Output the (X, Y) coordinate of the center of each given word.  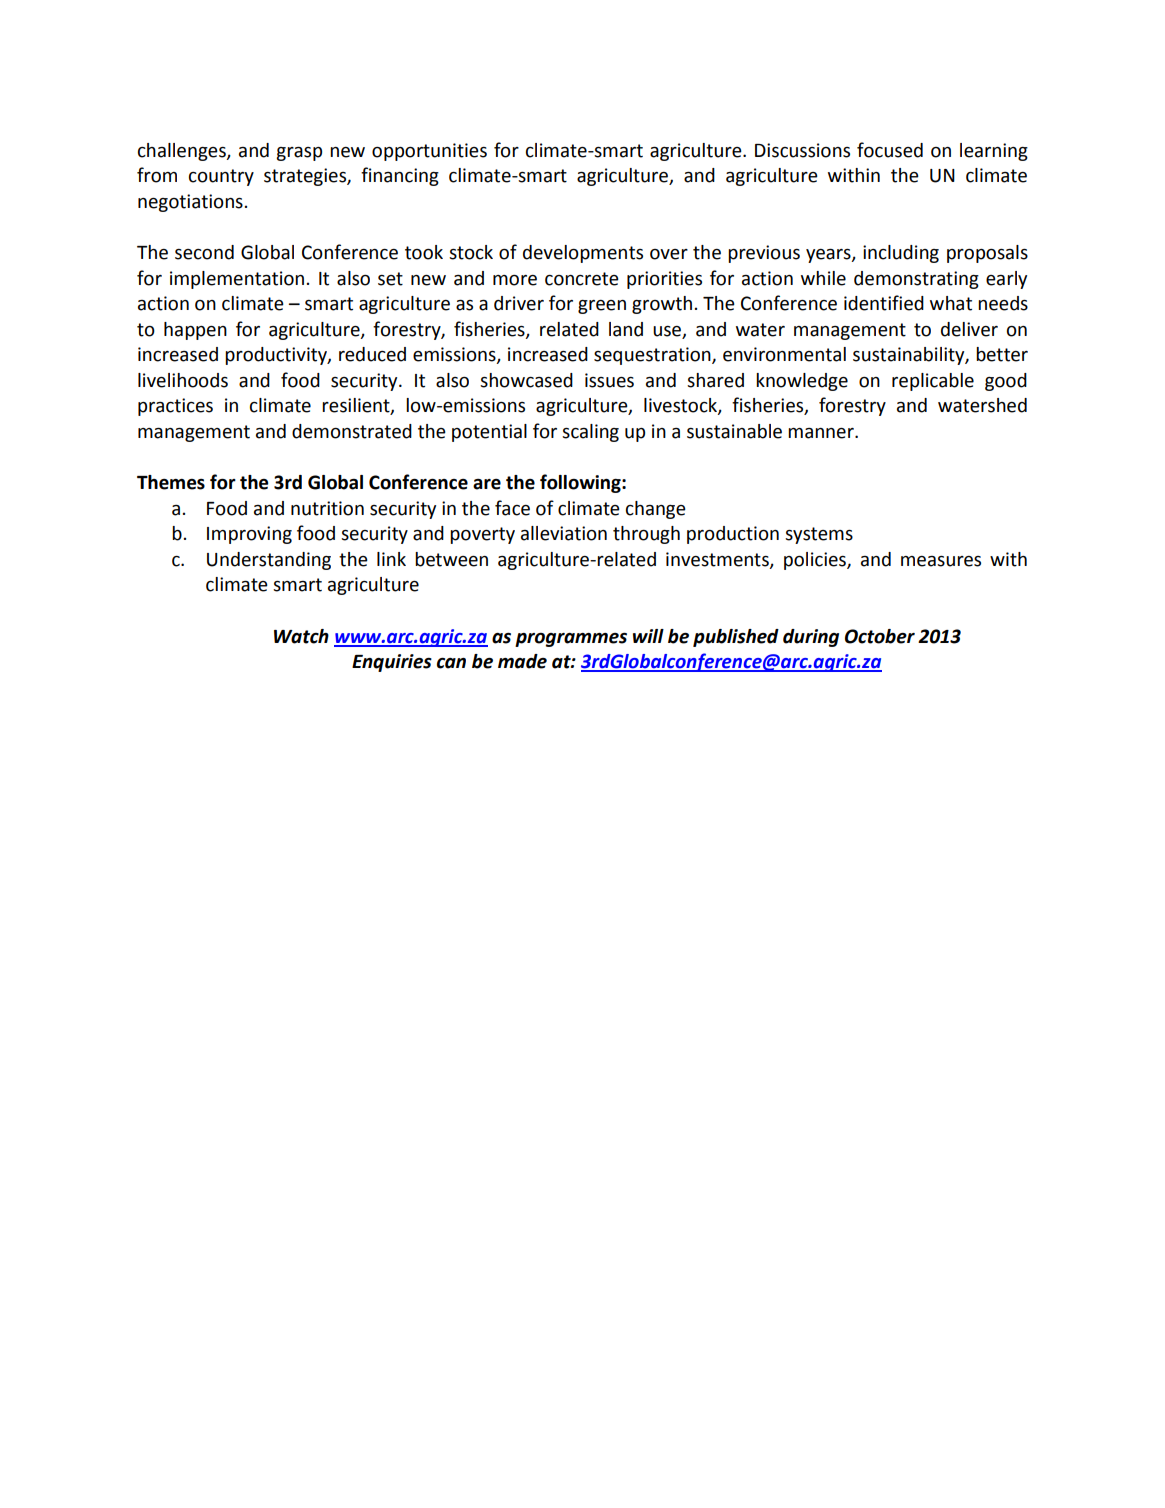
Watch (301, 636)
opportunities (429, 152)
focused (890, 150)
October (880, 636)
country (221, 177)
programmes (571, 640)
